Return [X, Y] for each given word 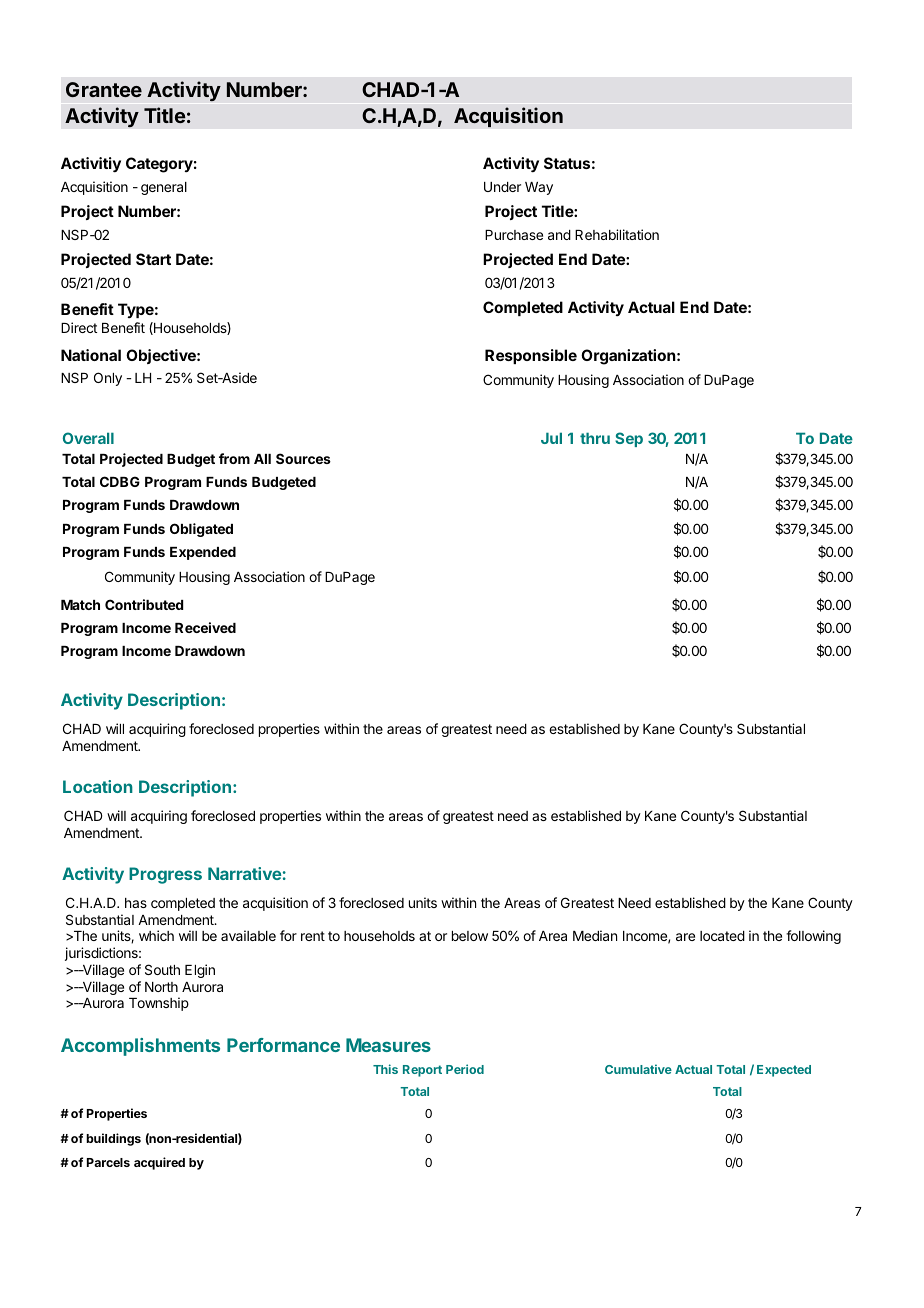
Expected [784, 1071]
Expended [203, 553]
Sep [629, 439]
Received [205, 627]
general [164, 188]
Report [422, 1071]
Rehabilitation [617, 234]
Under [502, 187]
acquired [159, 1163]
